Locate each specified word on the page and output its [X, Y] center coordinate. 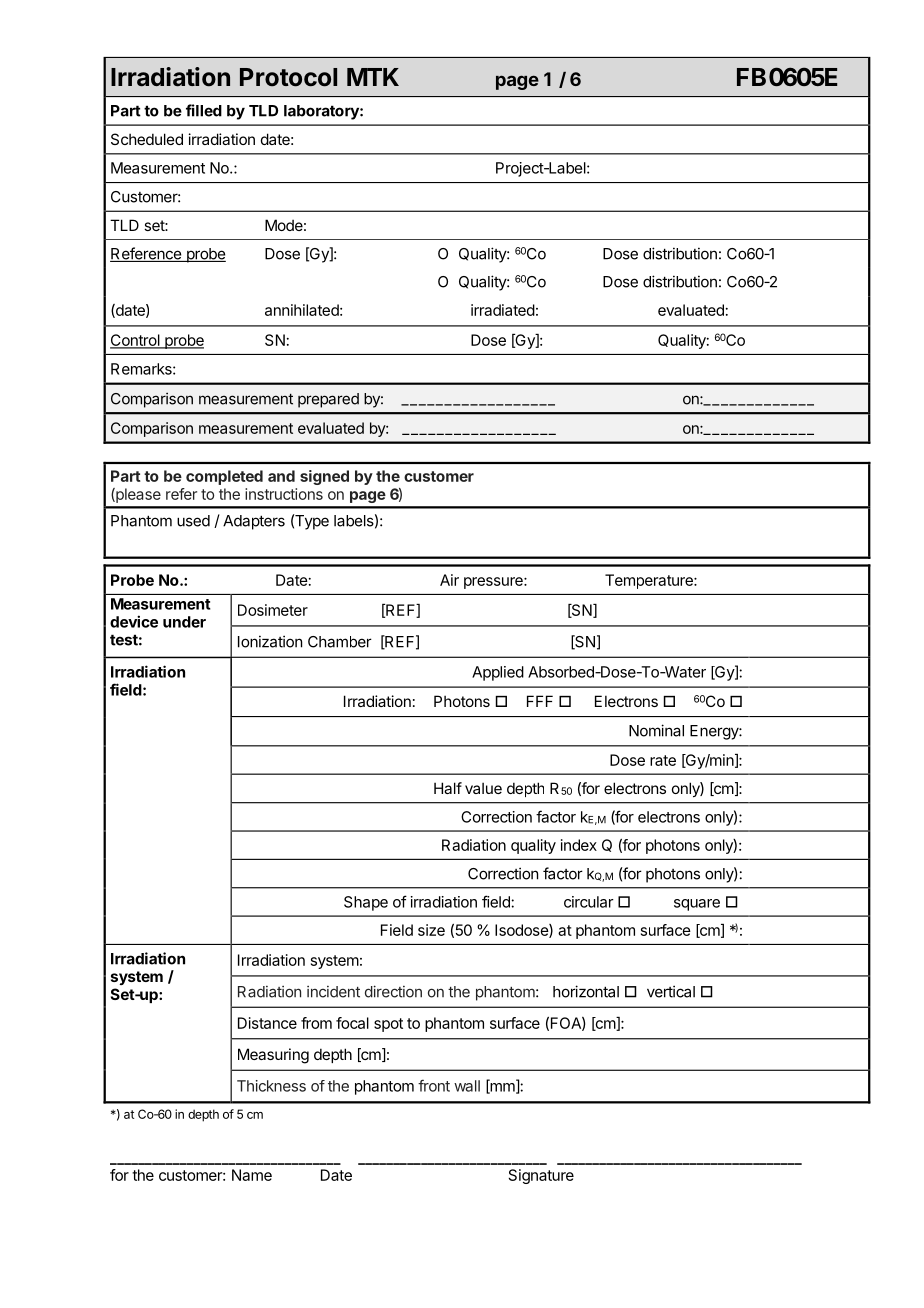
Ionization [270, 641]
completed [224, 477]
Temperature [650, 581]
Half [448, 788]
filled [204, 110]
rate [663, 760]
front [434, 1085]
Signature [541, 1176]
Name [252, 1175]
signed [324, 477]
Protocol [288, 77]
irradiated [503, 310]
